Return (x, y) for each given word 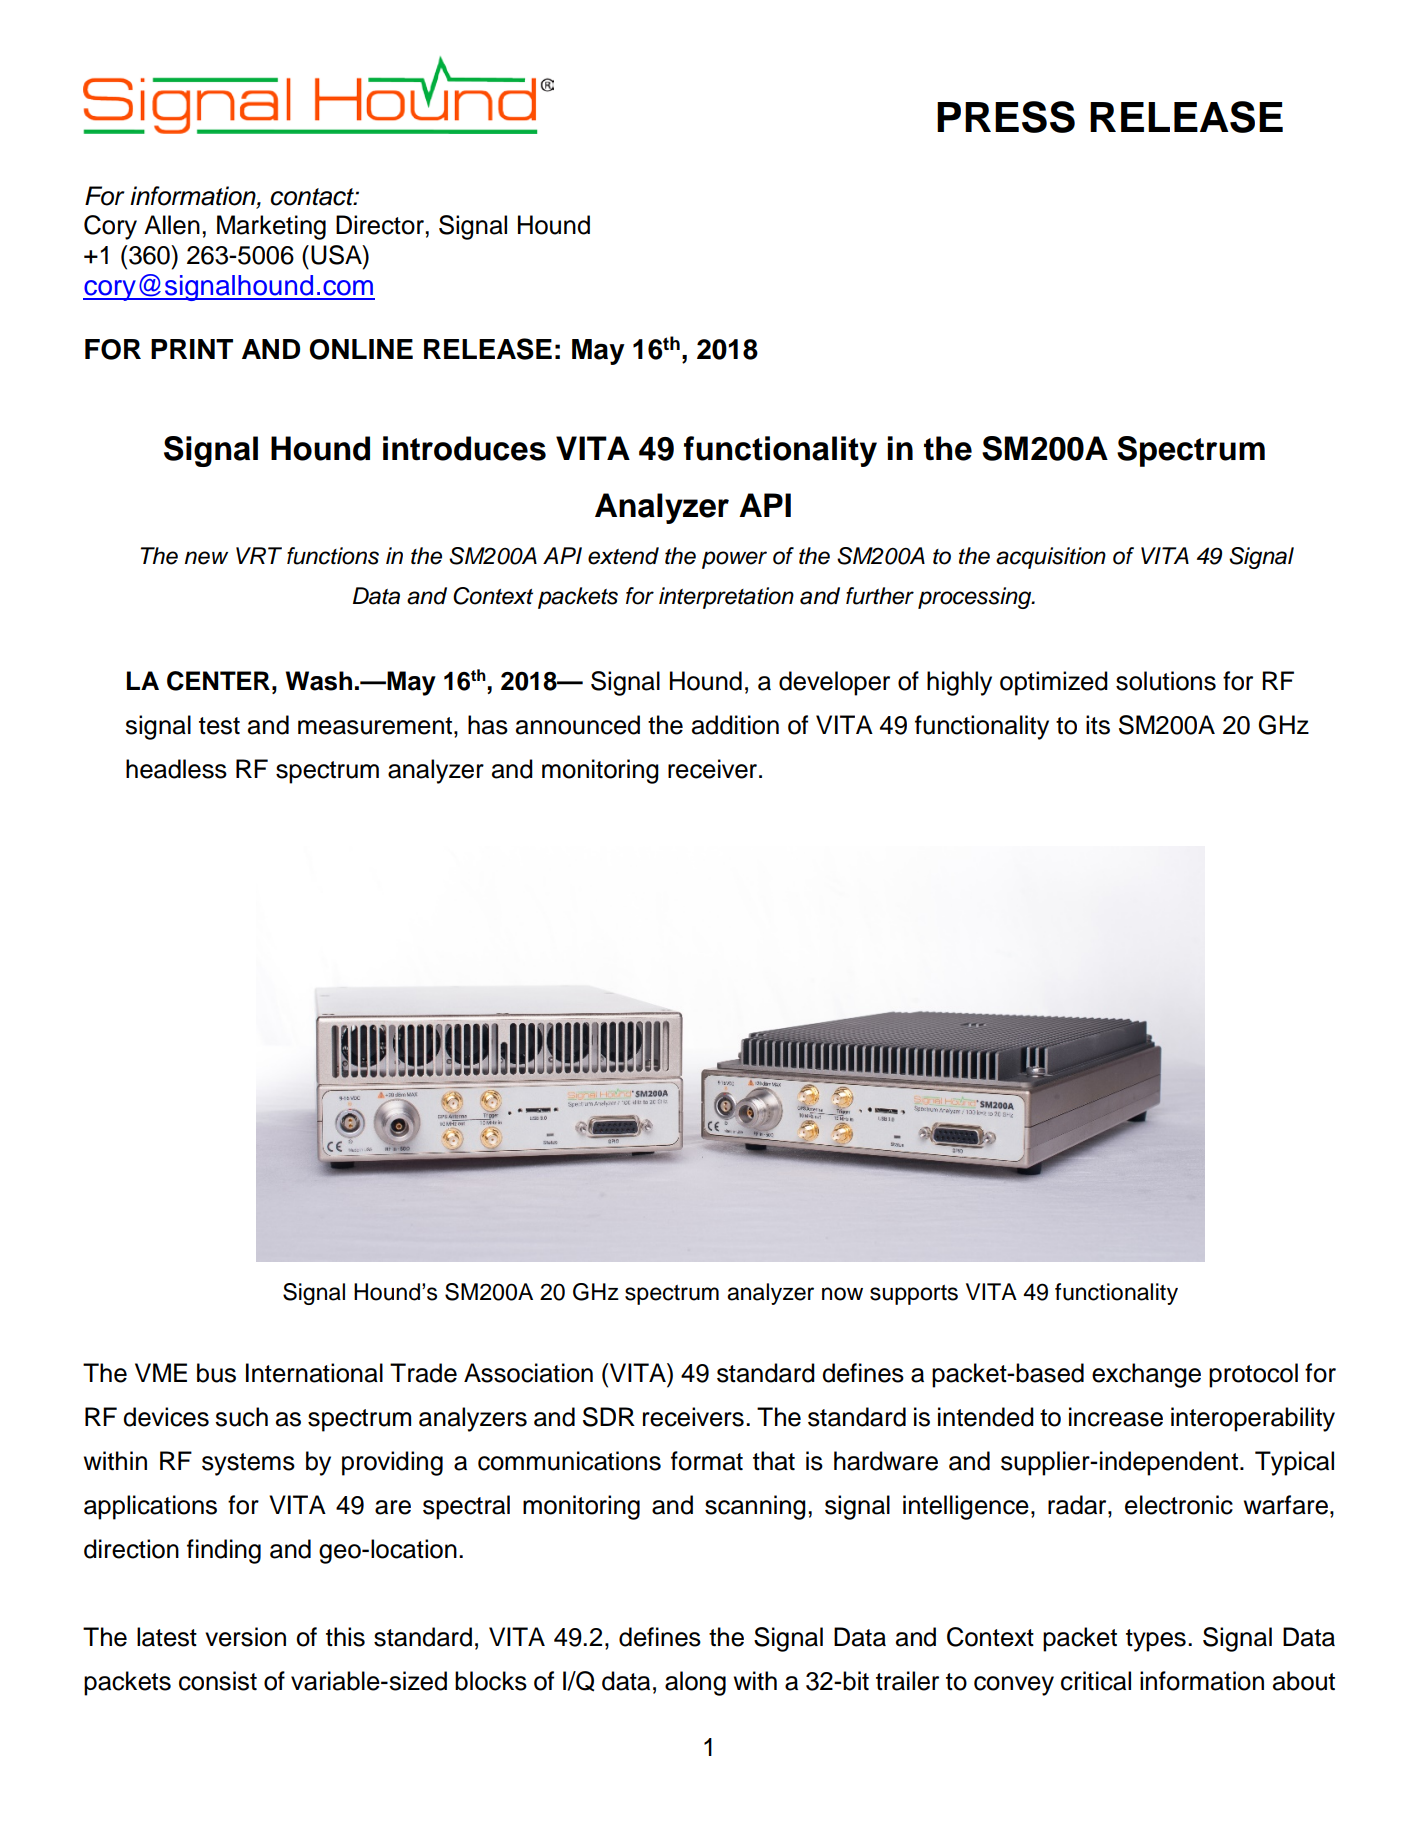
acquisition (1051, 558)
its (1098, 725)
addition (735, 725)
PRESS (1006, 117)
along (695, 1683)
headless (176, 769)
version (245, 1637)
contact (313, 197)
